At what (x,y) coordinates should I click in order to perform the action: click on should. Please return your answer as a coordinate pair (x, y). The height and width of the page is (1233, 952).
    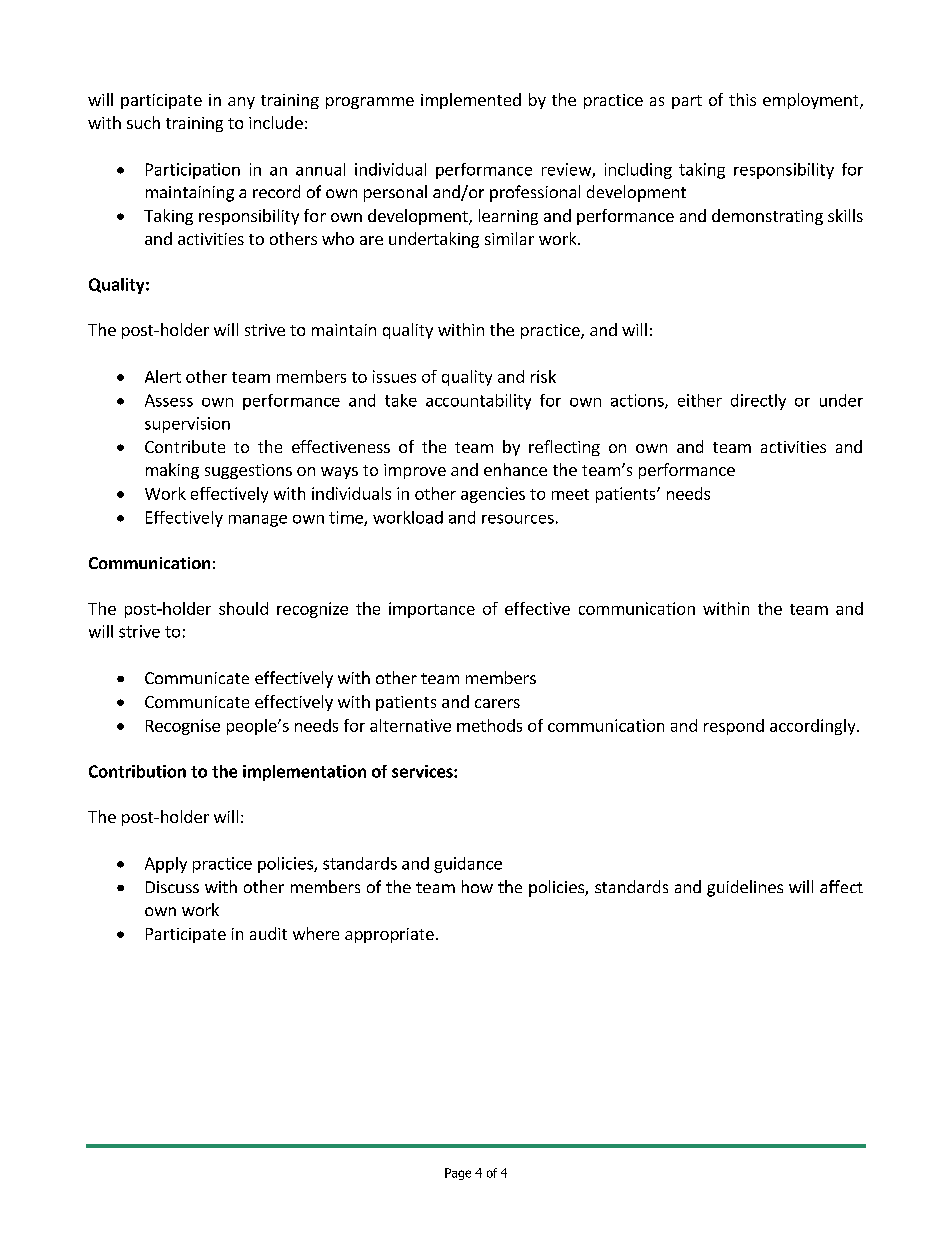
    Looking at the image, I should click on (243, 608).
